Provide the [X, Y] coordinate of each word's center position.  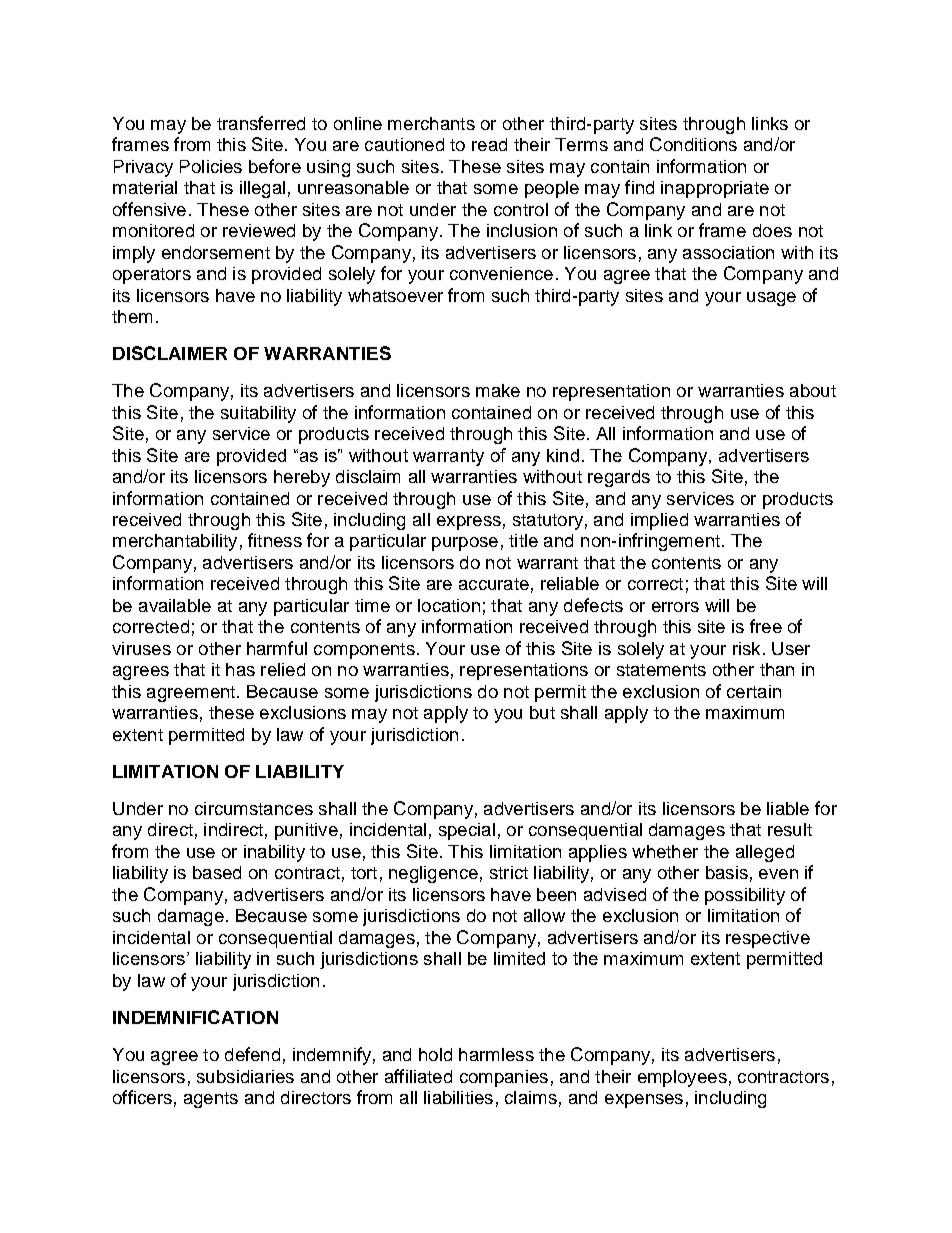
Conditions [693, 144]
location [449, 605]
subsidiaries [245, 1076]
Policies [211, 166]
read [489, 144]
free [766, 626]
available [175, 605]
